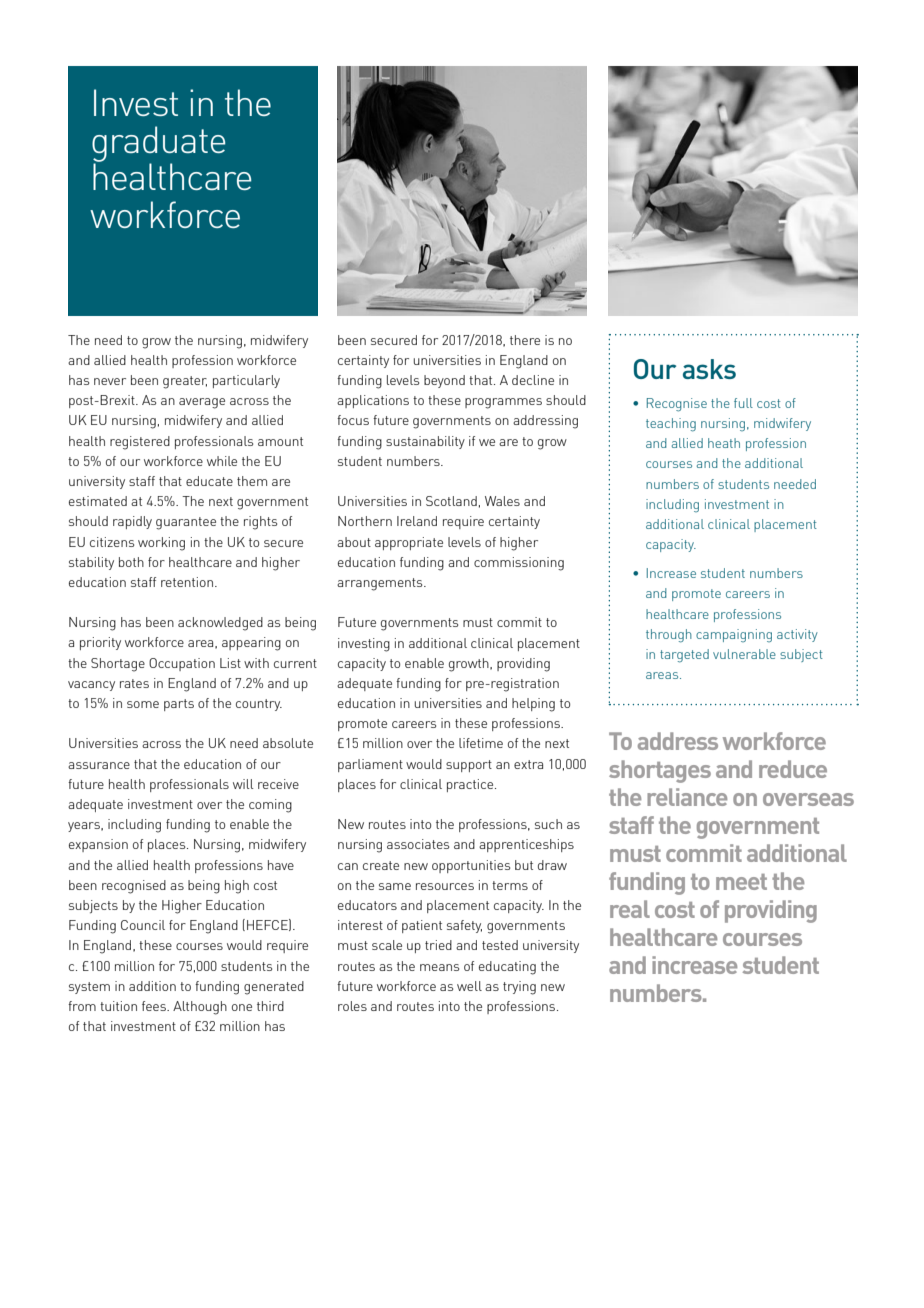  I want to click on asks, so click(709, 369).
